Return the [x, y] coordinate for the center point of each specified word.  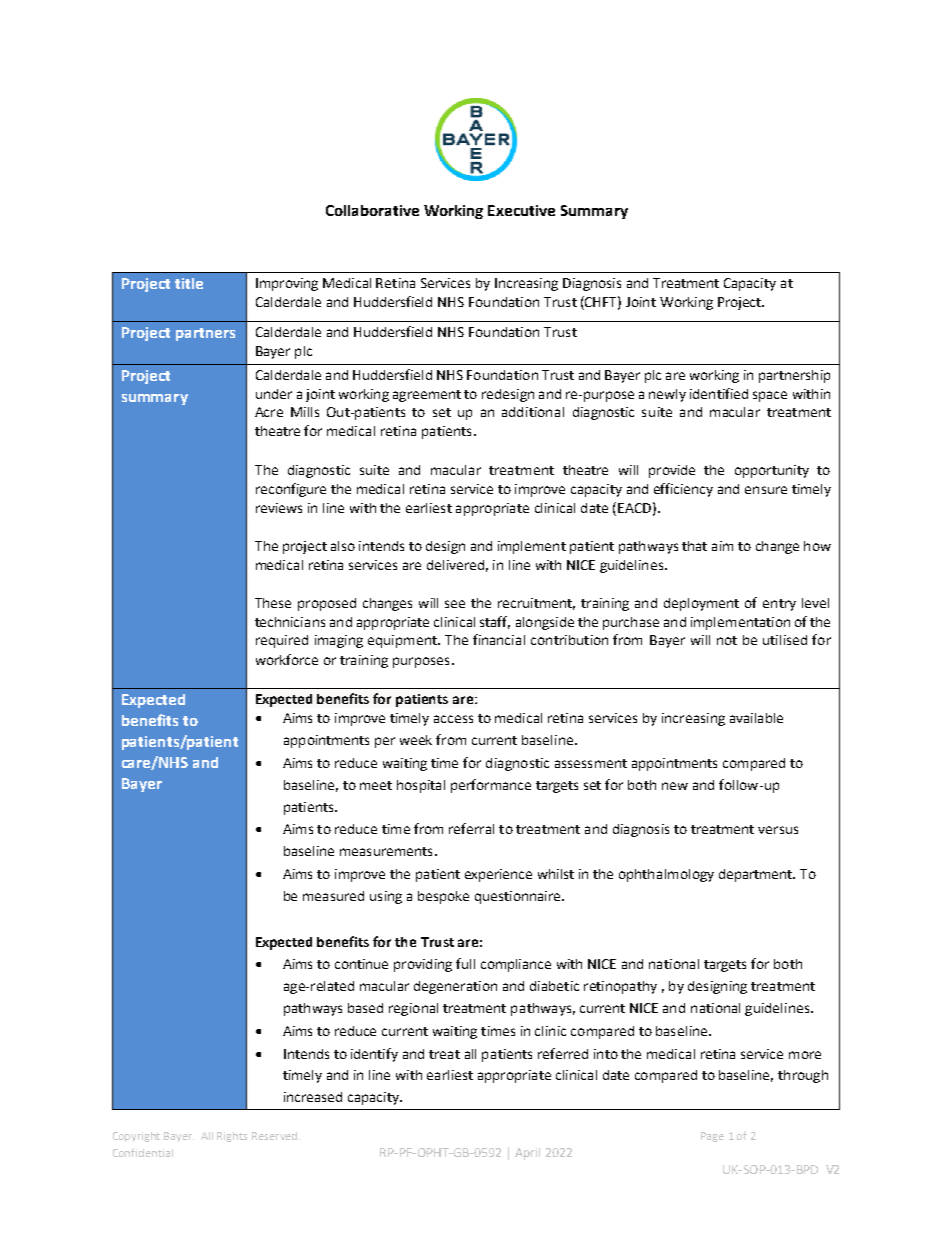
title [189, 283]
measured [333, 896]
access [453, 719]
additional [533, 412]
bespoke [443, 897]
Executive [521, 210]
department [757, 875]
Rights [232, 1137]
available [756, 718]
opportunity [772, 471]
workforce [287, 659]
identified [719, 393]
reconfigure [291, 490]
